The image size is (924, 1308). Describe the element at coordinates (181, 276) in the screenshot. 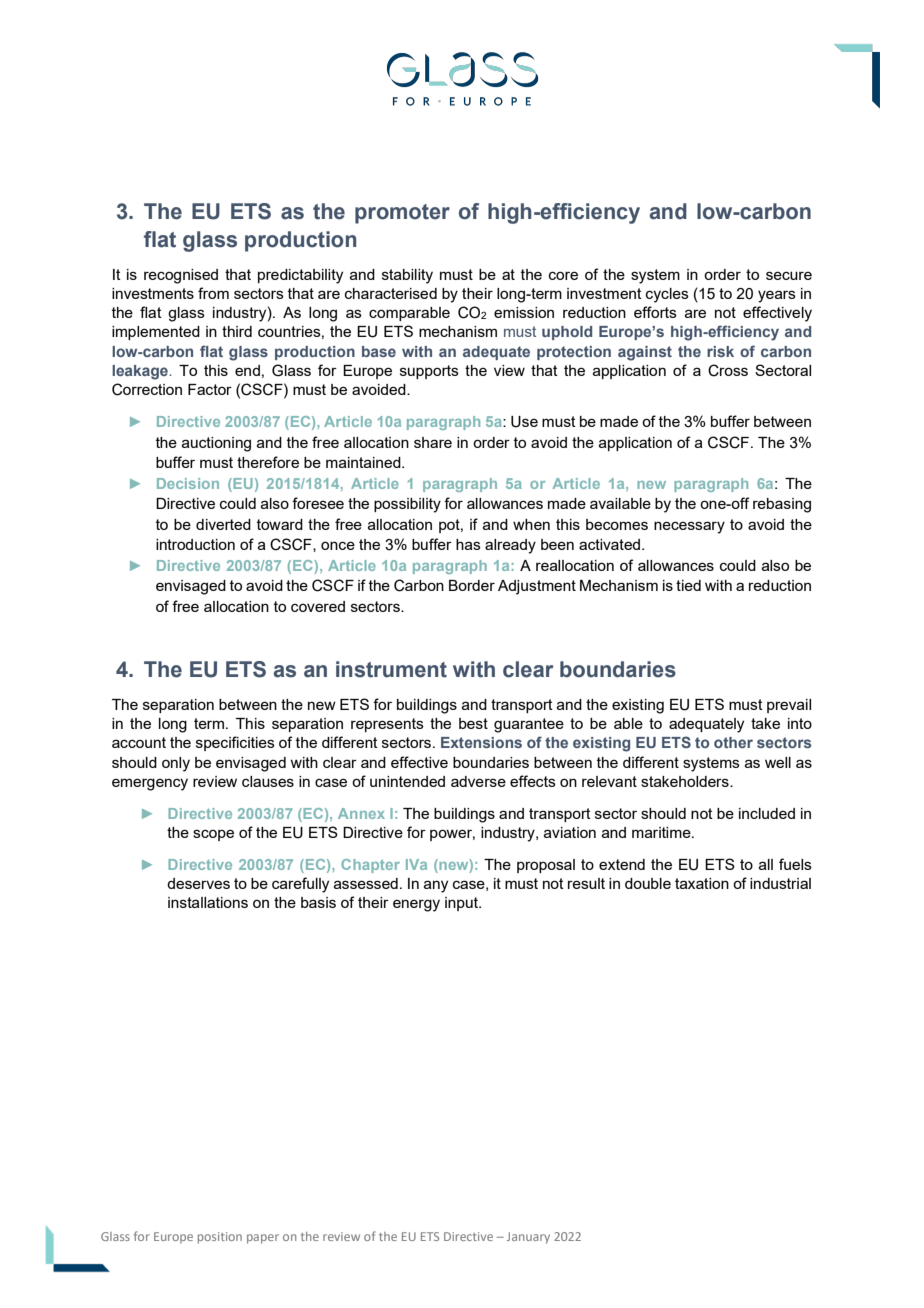

I see `recognised` at that location.
